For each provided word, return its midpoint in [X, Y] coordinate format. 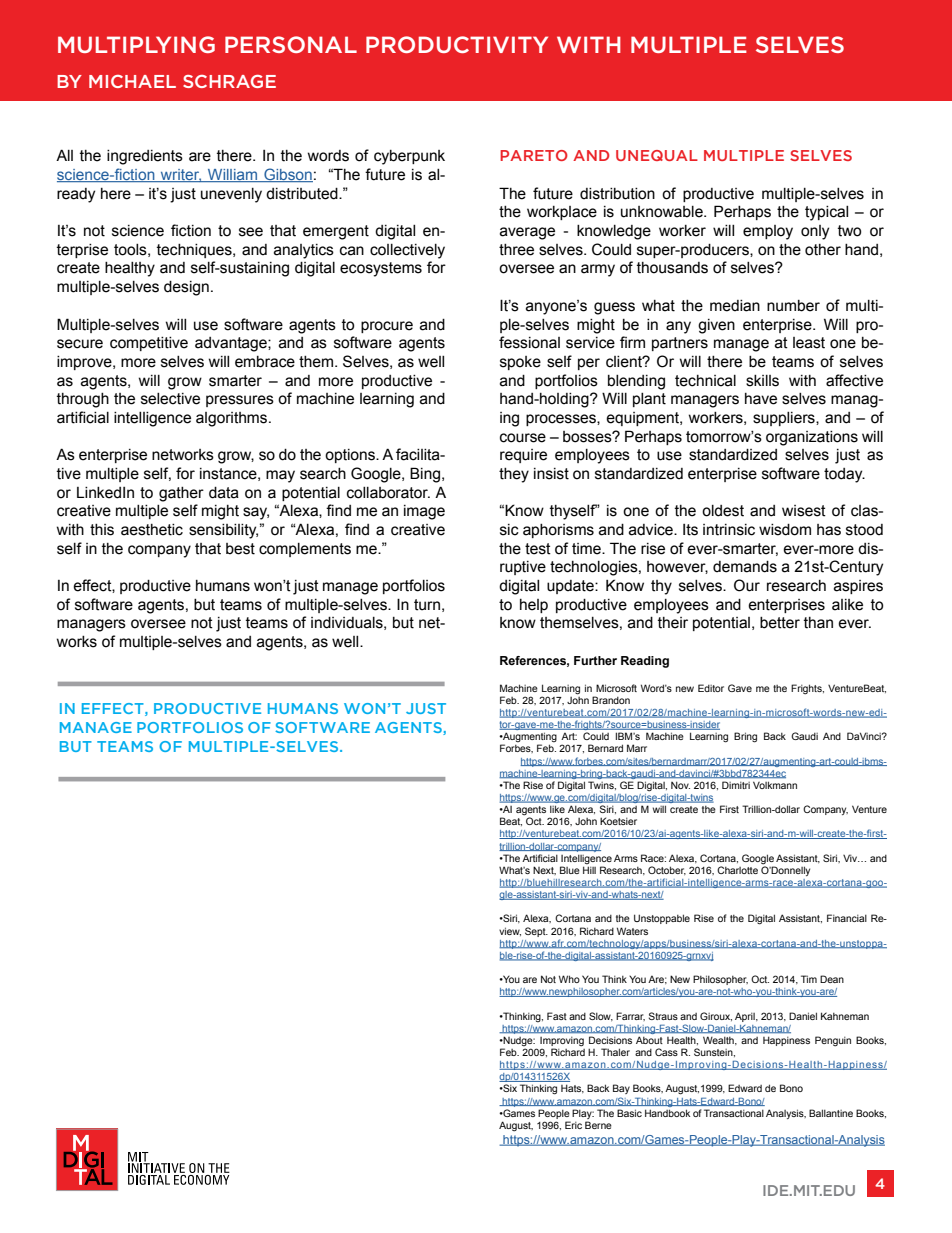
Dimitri [736, 785]
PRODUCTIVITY [457, 44]
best [240, 549]
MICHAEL [132, 81]
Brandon [611, 700]
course [523, 438]
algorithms [233, 419]
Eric [573, 1125]
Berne [598, 1125]
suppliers [785, 419]
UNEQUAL [657, 155]
